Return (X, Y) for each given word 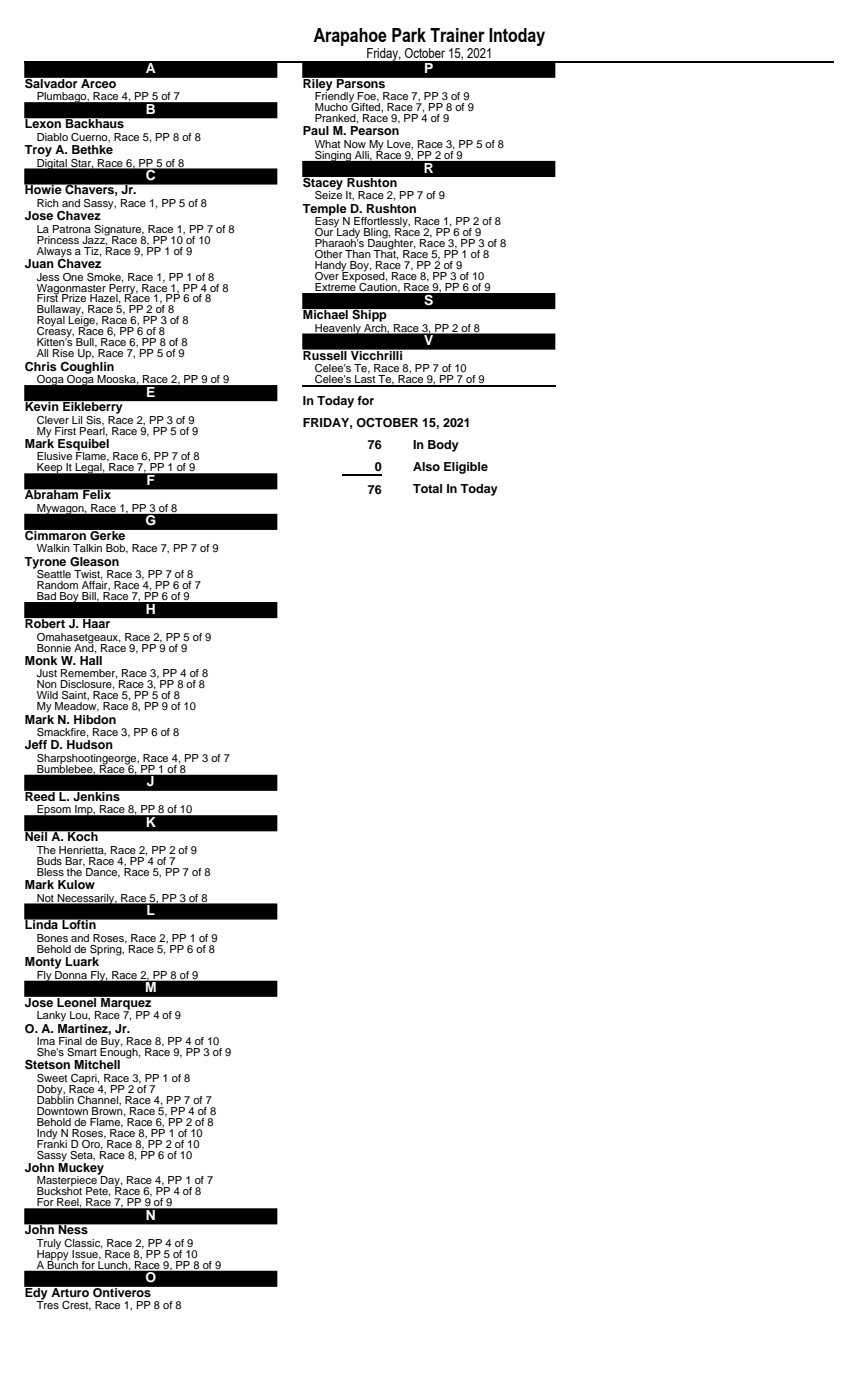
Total (427, 488)
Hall (91, 659)
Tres (47, 1304)
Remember (89, 674)
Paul (316, 130)
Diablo (52, 137)
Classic (83, 1244)
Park (409, 35)
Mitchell (97, 1064)
